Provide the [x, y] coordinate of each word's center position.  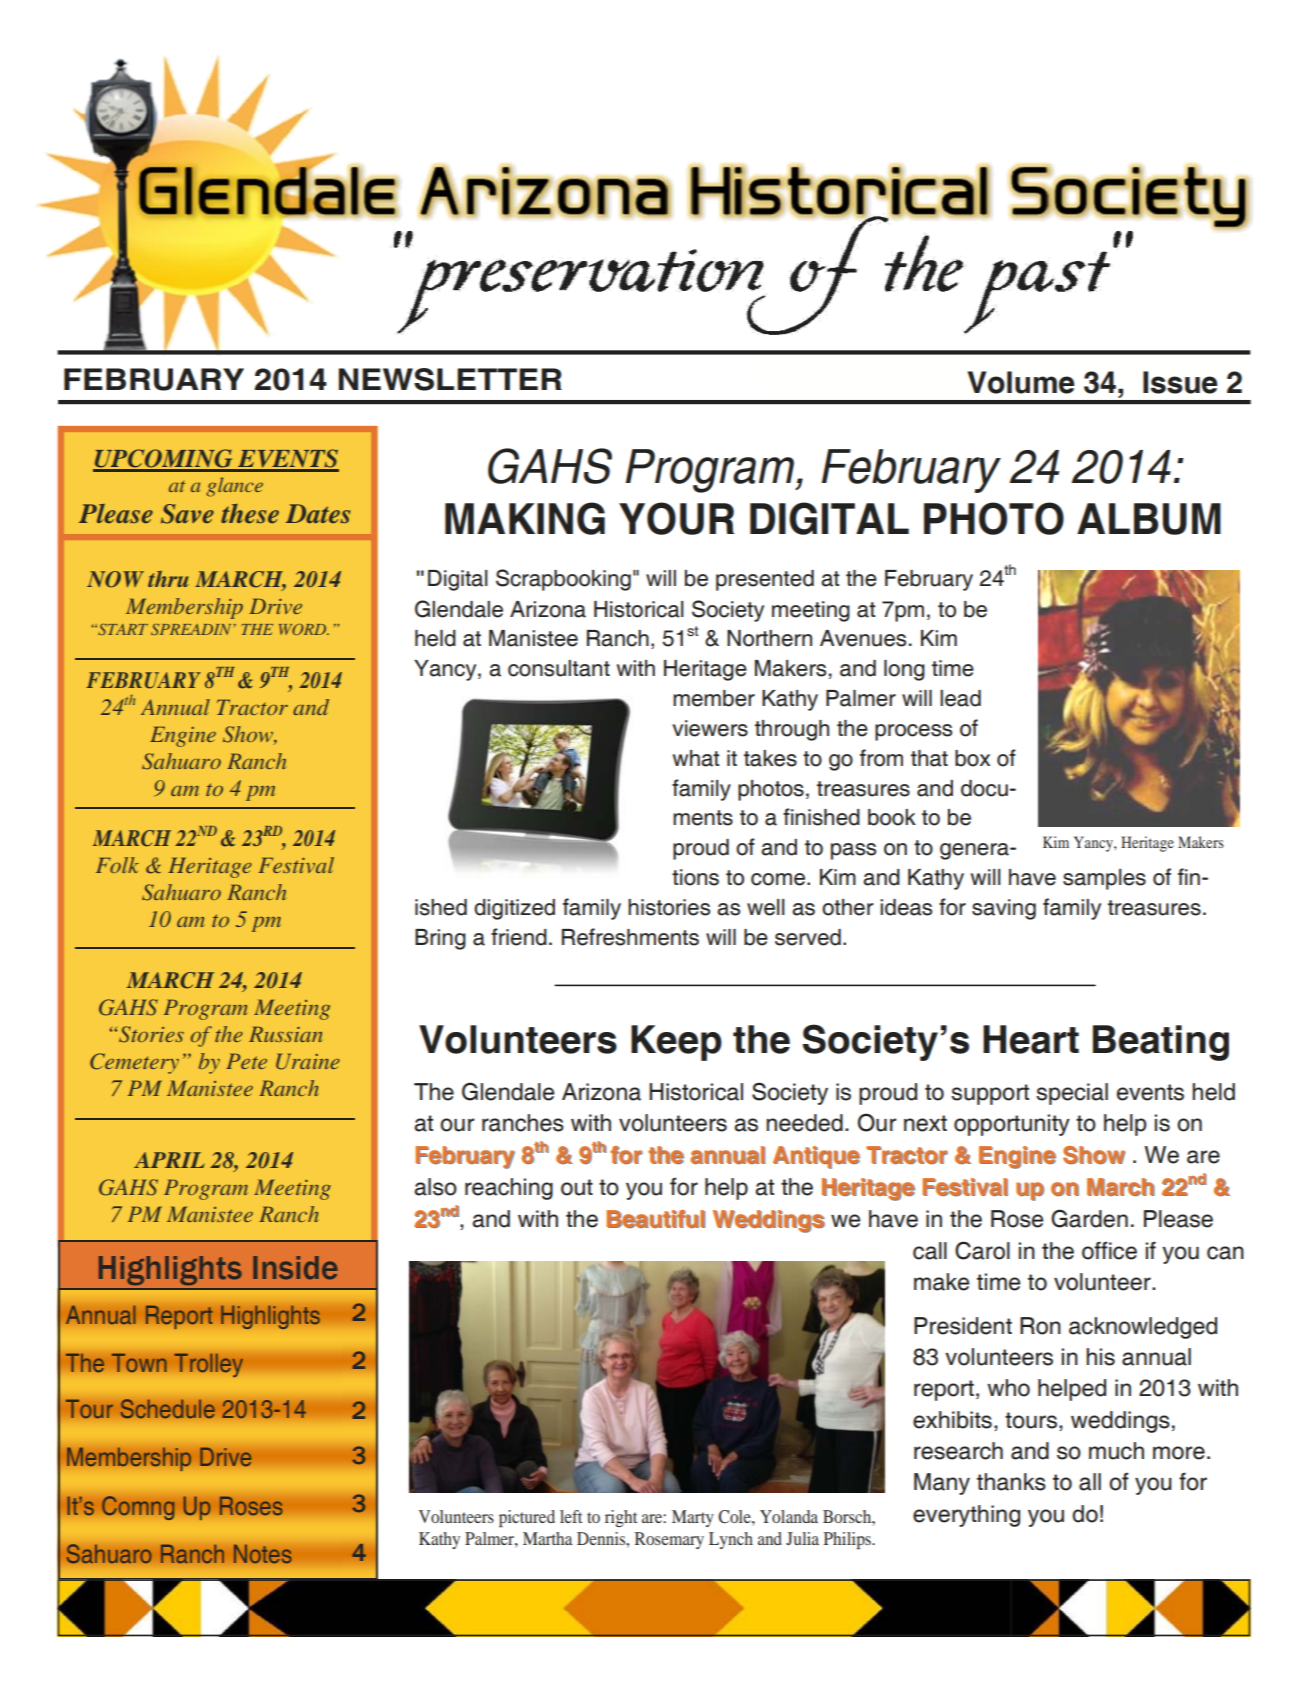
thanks [1011, 1482]
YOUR [676, 518]
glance [235, 487]
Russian [286, 1034]
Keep [676, 1043]
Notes [263, 1554]
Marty [693, 1518]
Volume [1021, 382]
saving [1004, 909]
